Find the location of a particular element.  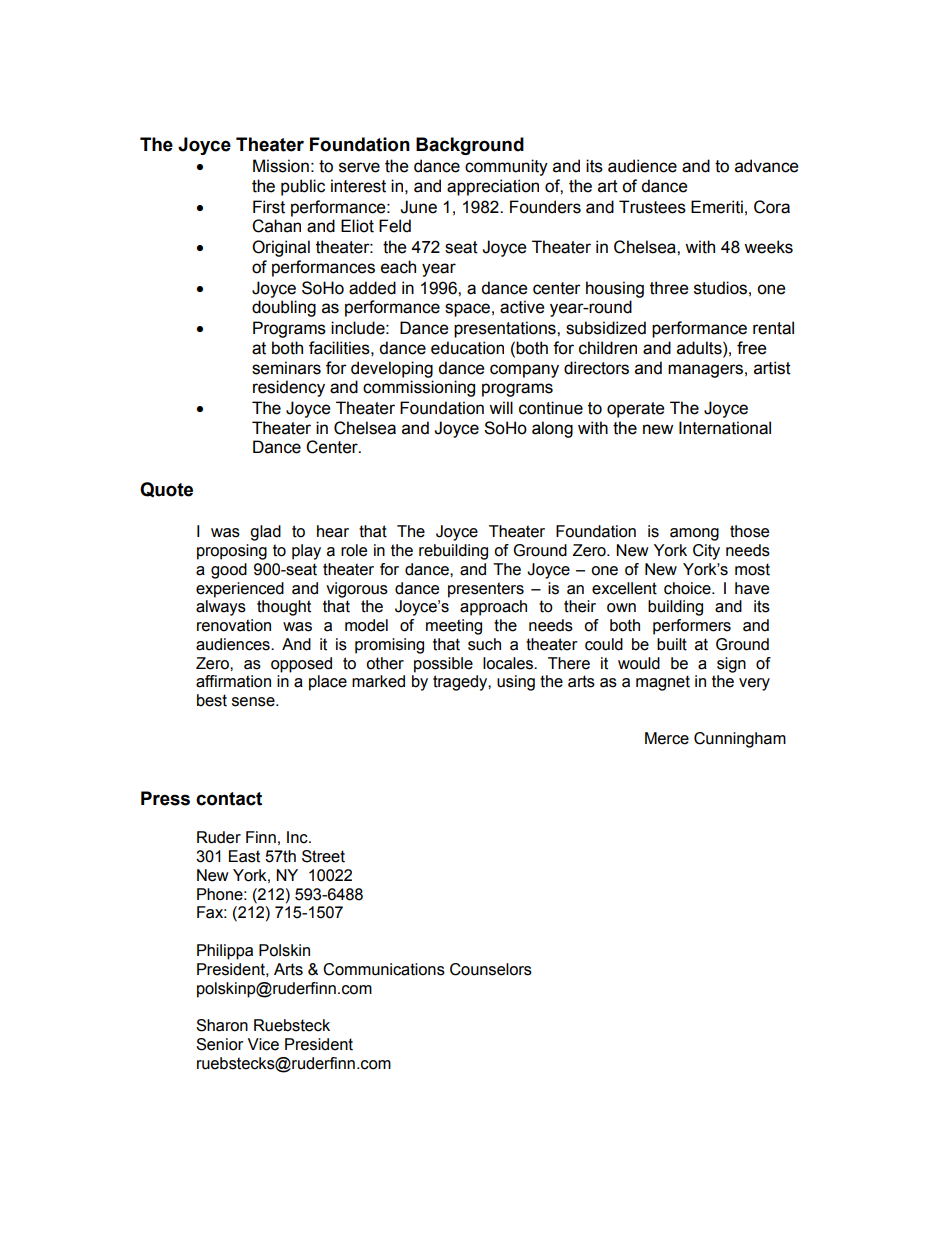

will is located at coordinates (501, 407).
